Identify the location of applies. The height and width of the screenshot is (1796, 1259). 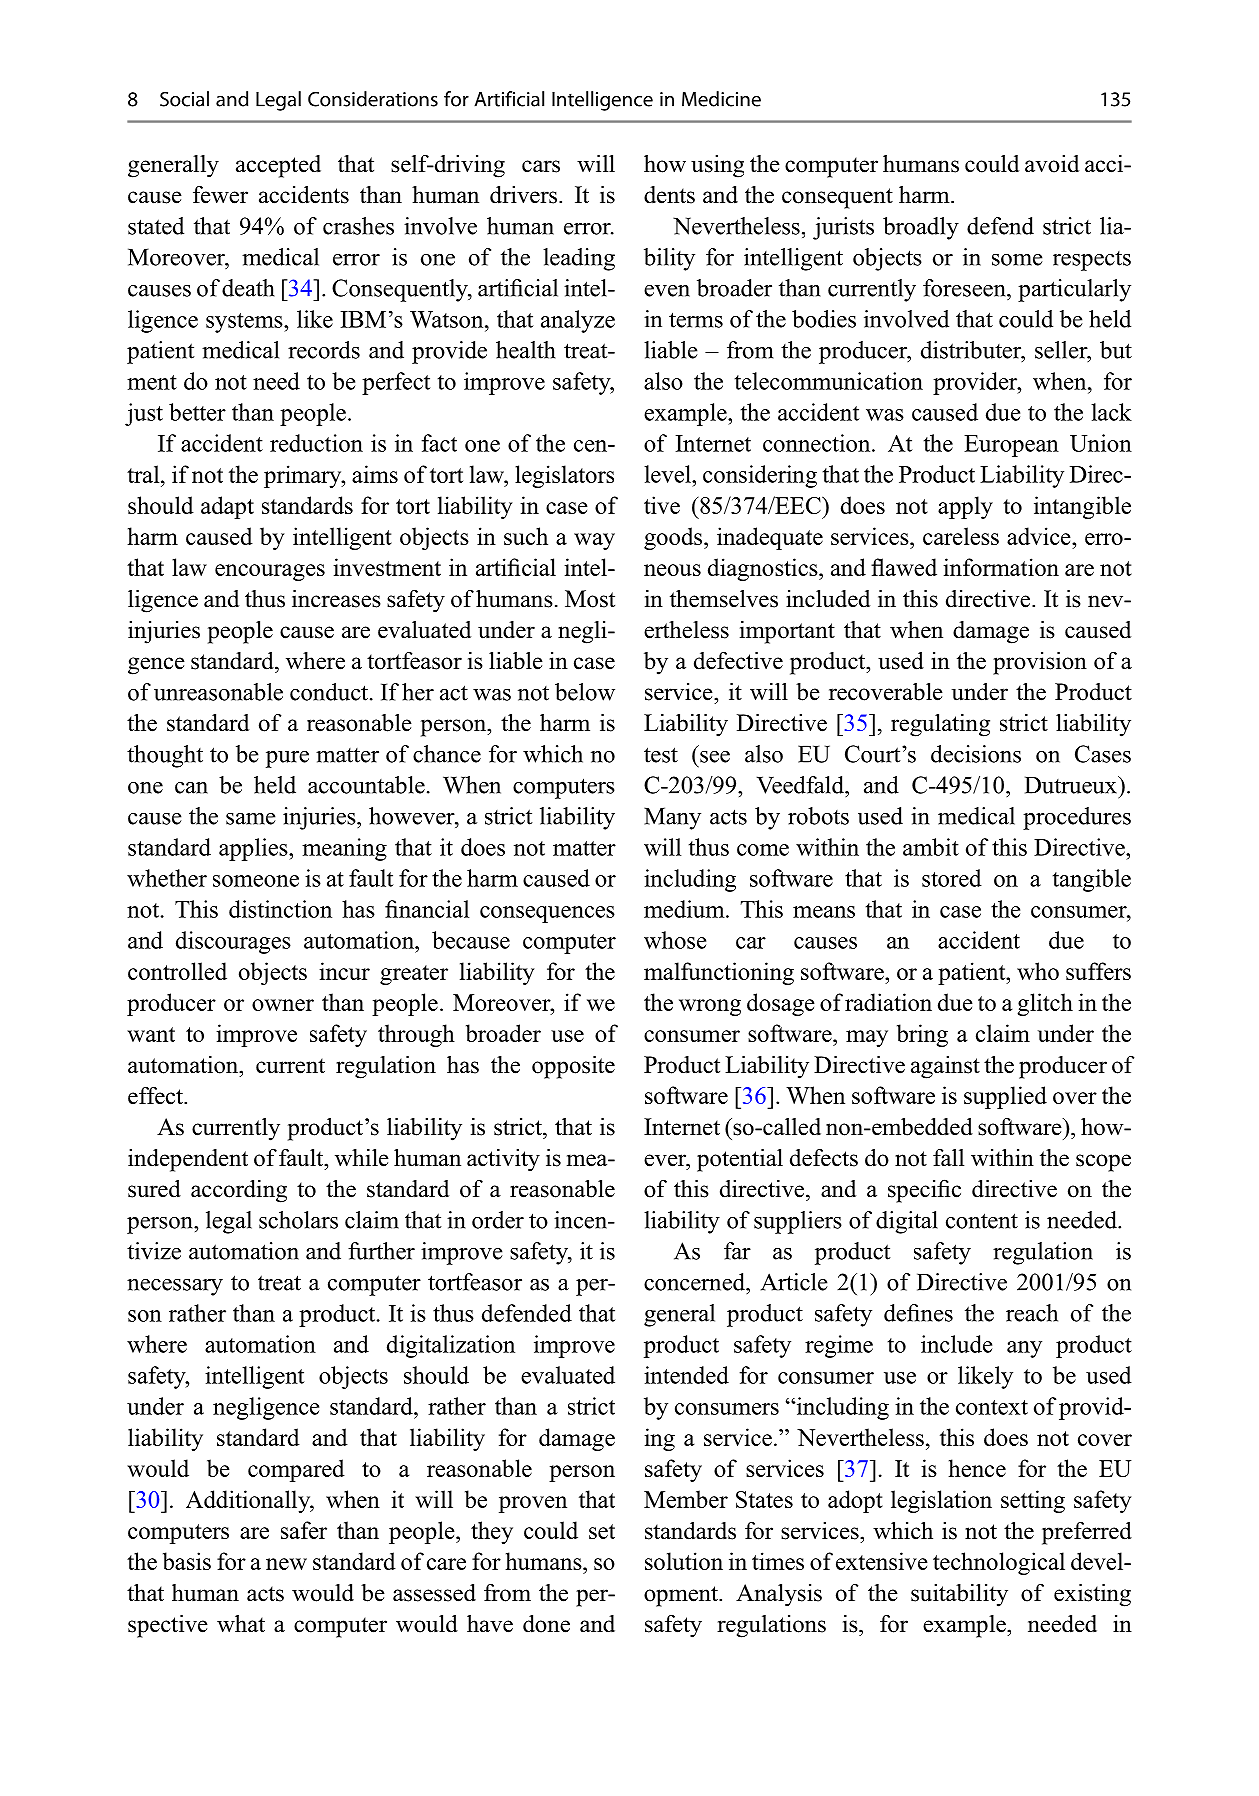
(254, 849).
